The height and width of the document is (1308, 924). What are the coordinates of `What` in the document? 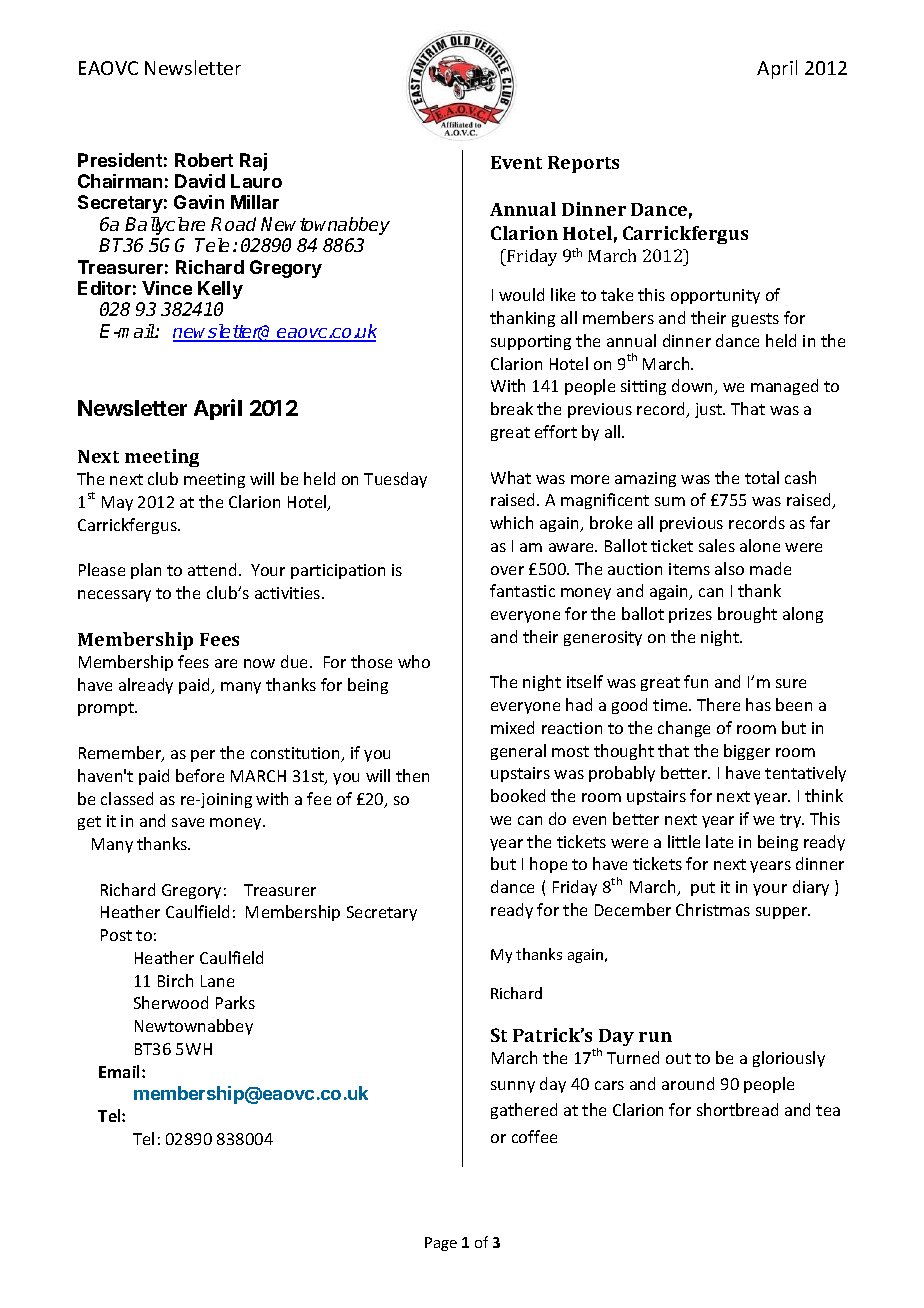 It's located at (511, 477).
